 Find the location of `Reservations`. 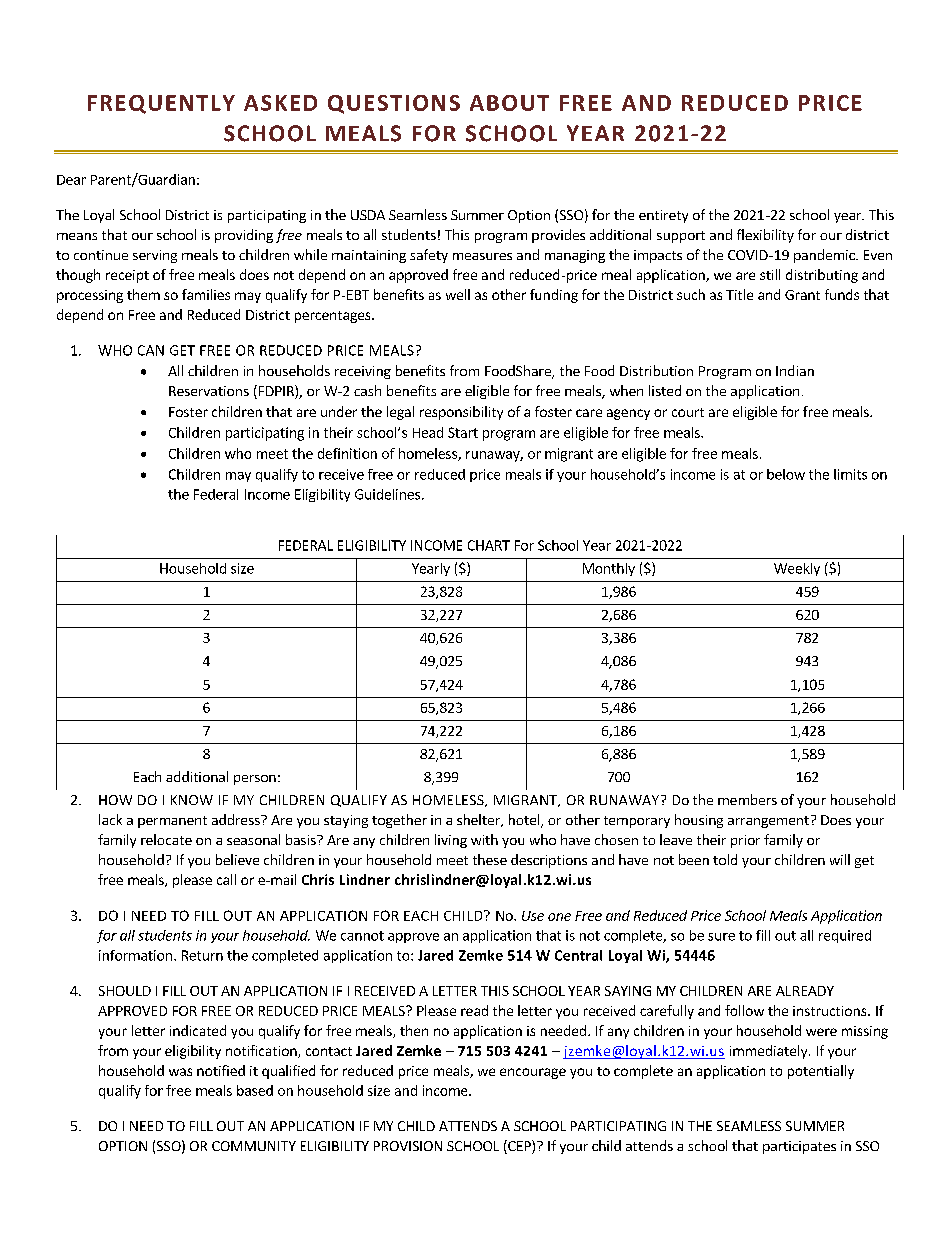

Reservations is located at coordinates (209, 391).
